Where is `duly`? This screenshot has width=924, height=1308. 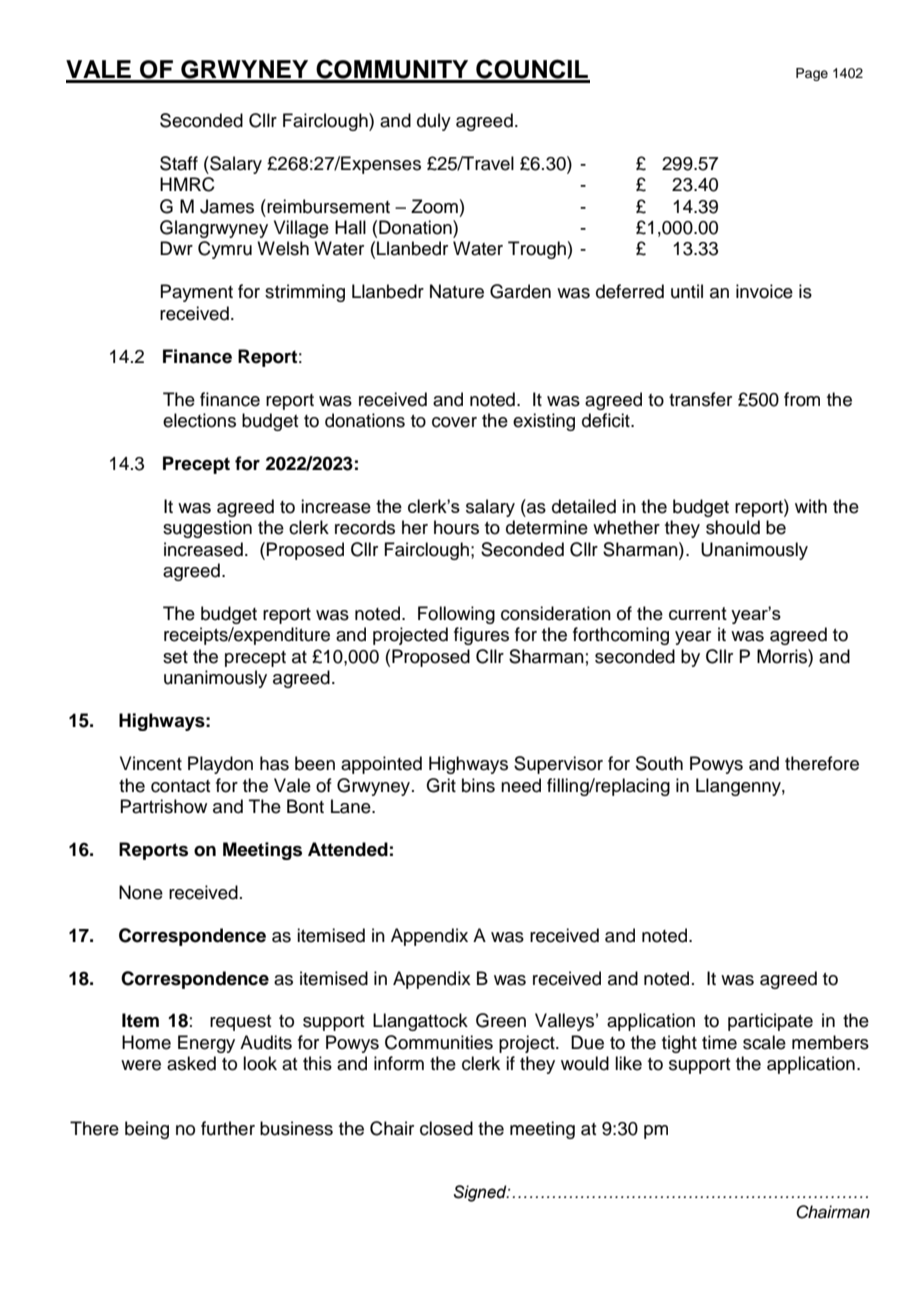 duly is located at coordinates (434, 122).
